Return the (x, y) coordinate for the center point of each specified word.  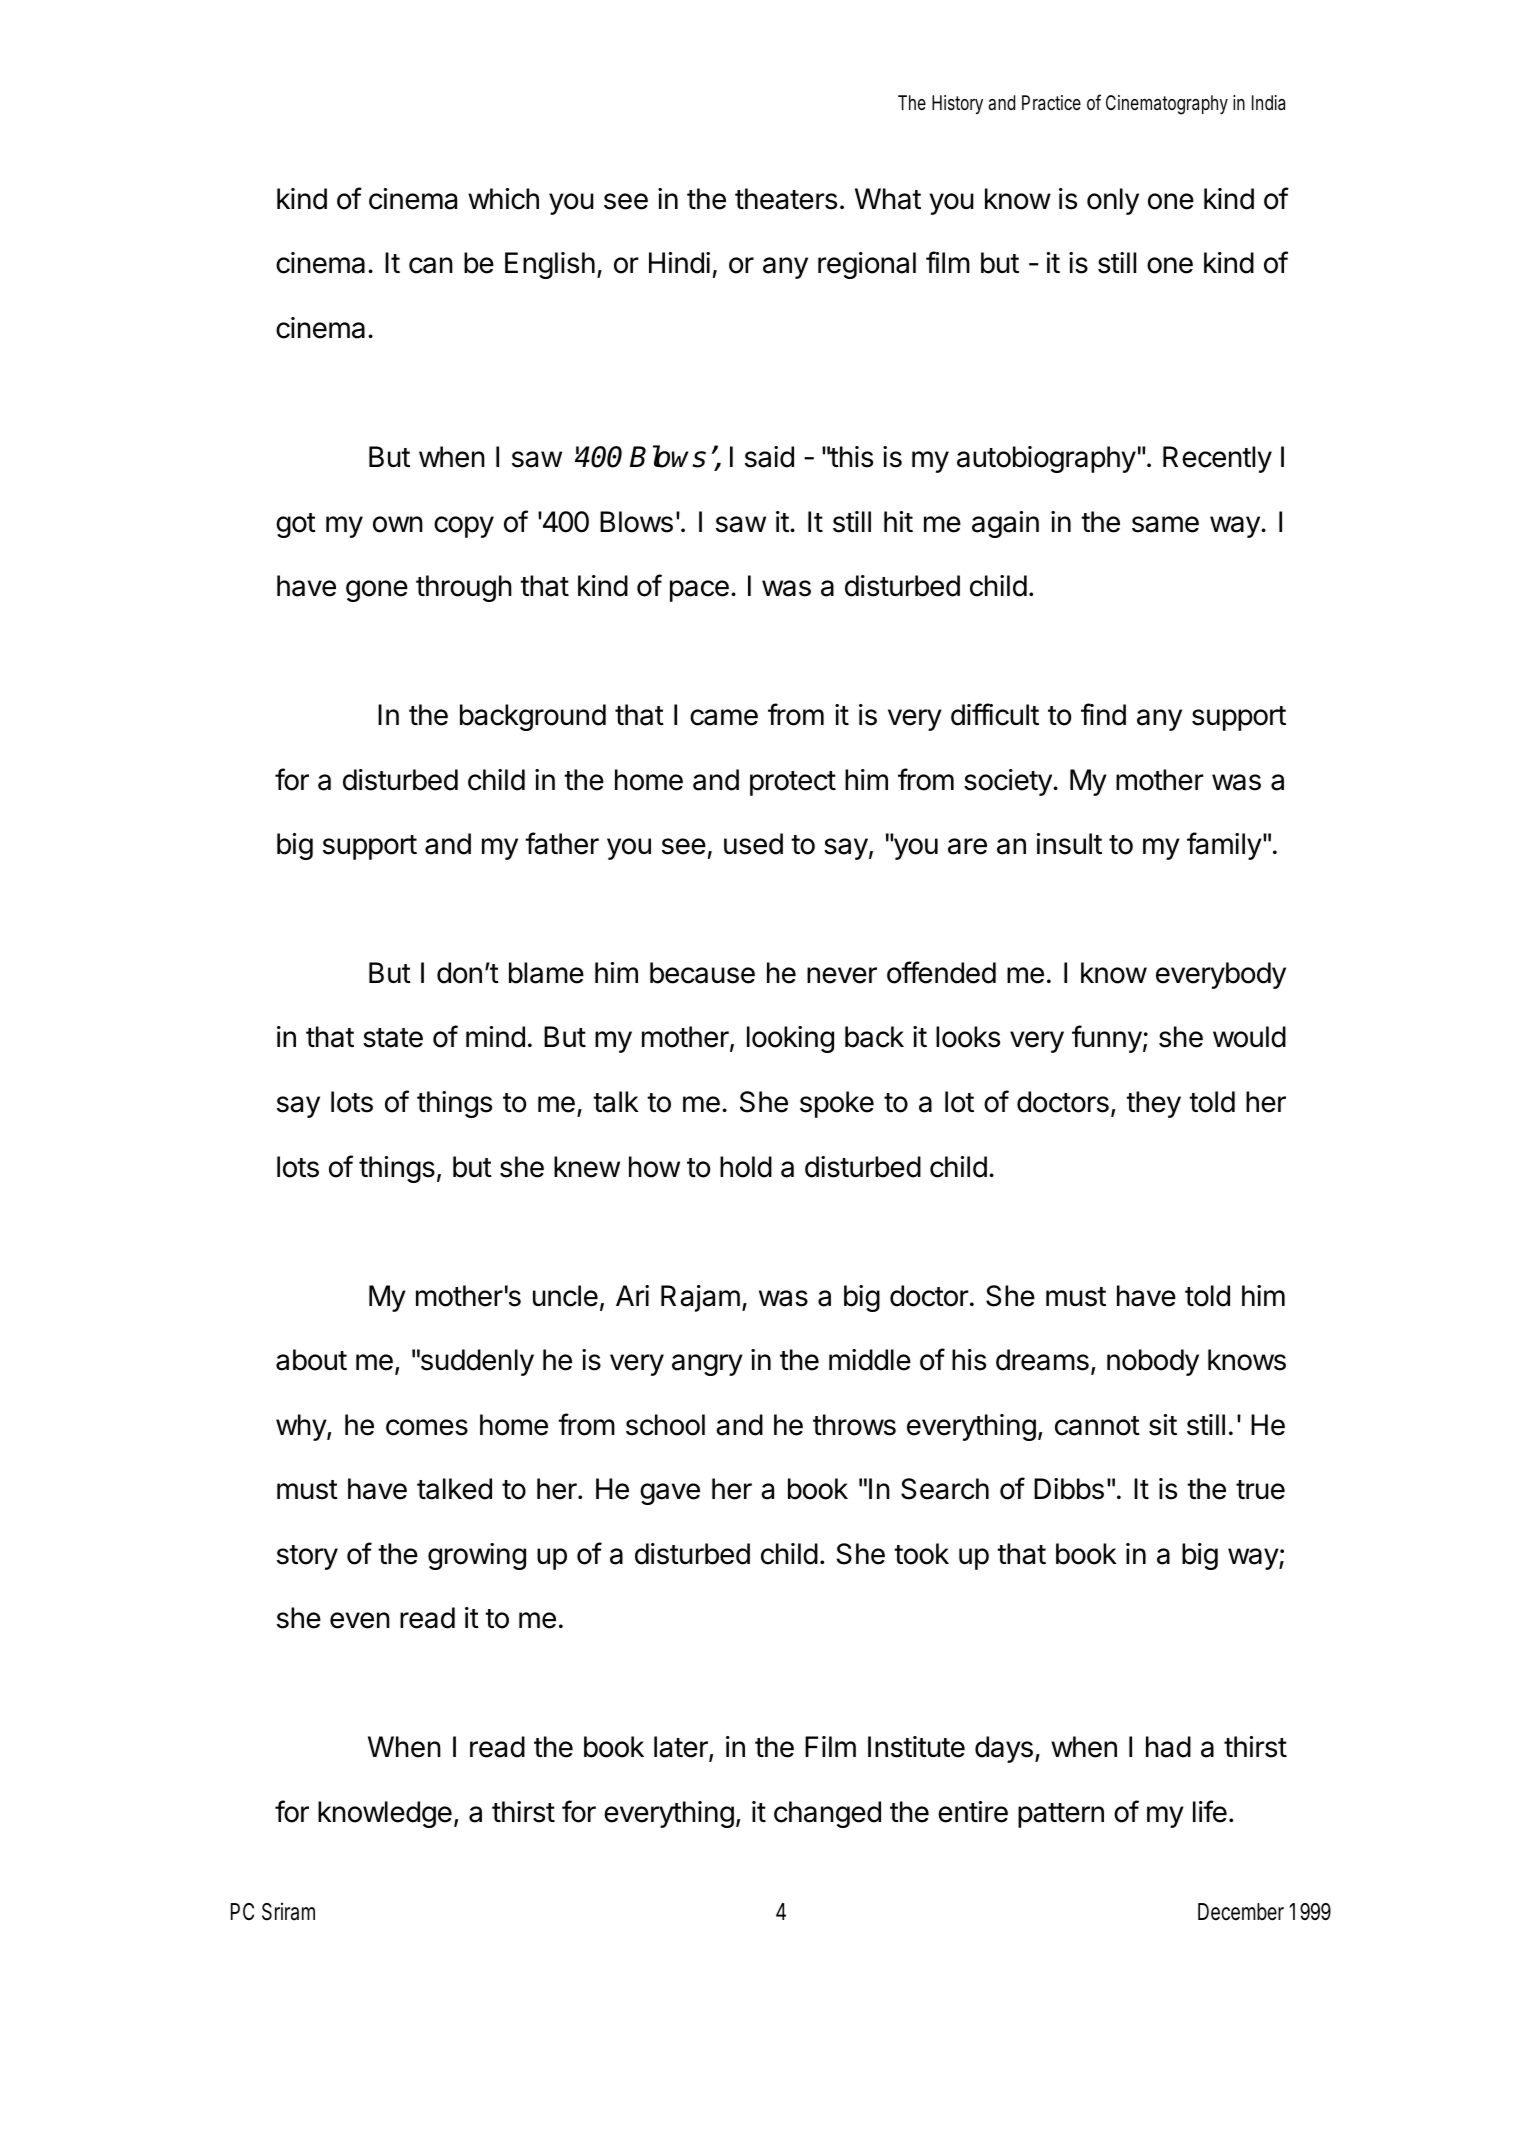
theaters (786, 199)
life (1210, 1811)
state (393, 1038)
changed (827, 1814)
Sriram (288, 1911)
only (1113, 201)
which (503, 199)
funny (1107, 1039)
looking (790, 1039)
